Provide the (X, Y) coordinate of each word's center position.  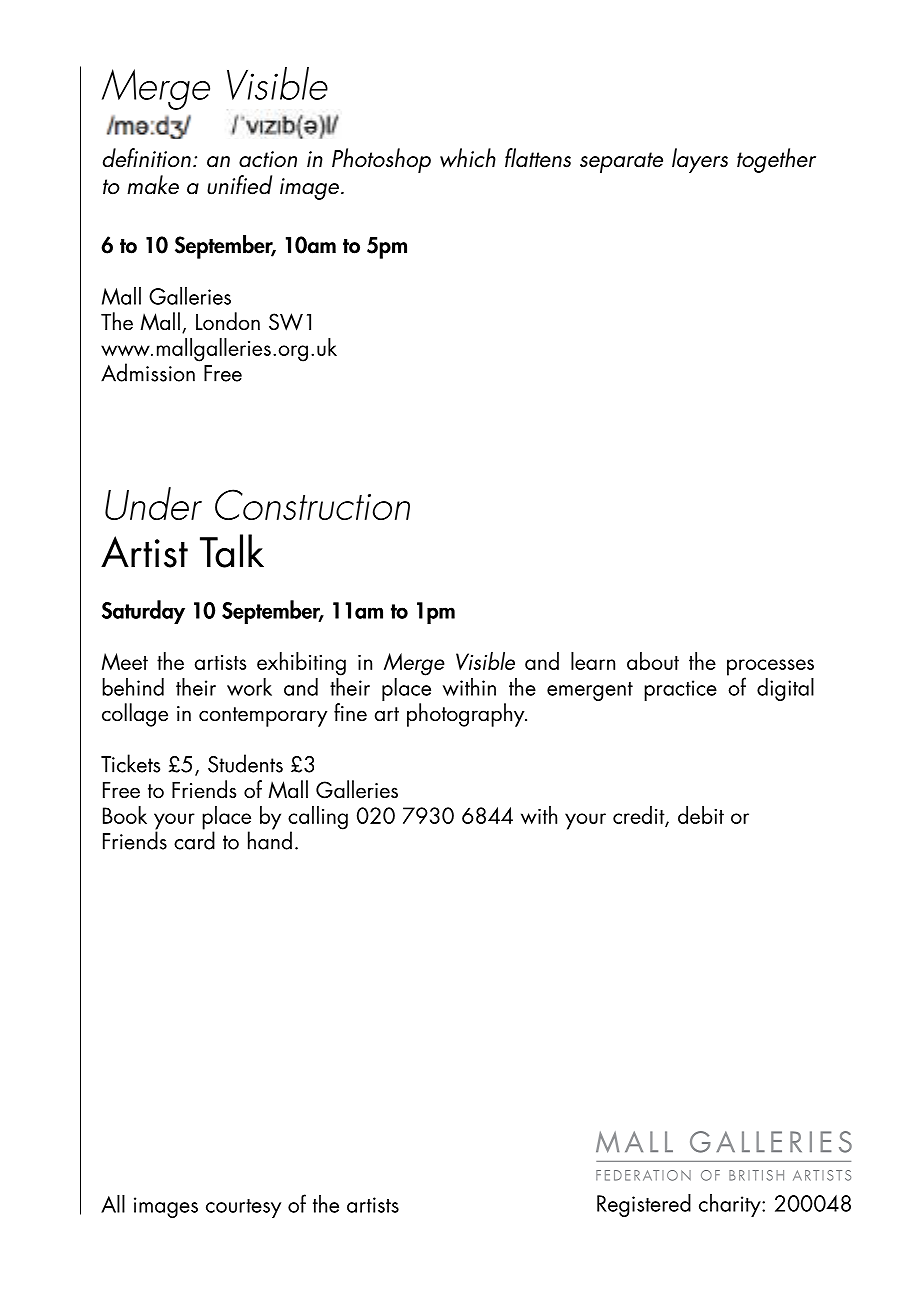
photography (467, 715)
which (468, 158)
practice (680, 690)
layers (700, 160)
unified (239, 185)
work (249, 687)
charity (731, 1205)
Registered (644, 1205)
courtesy (243, 1208)
